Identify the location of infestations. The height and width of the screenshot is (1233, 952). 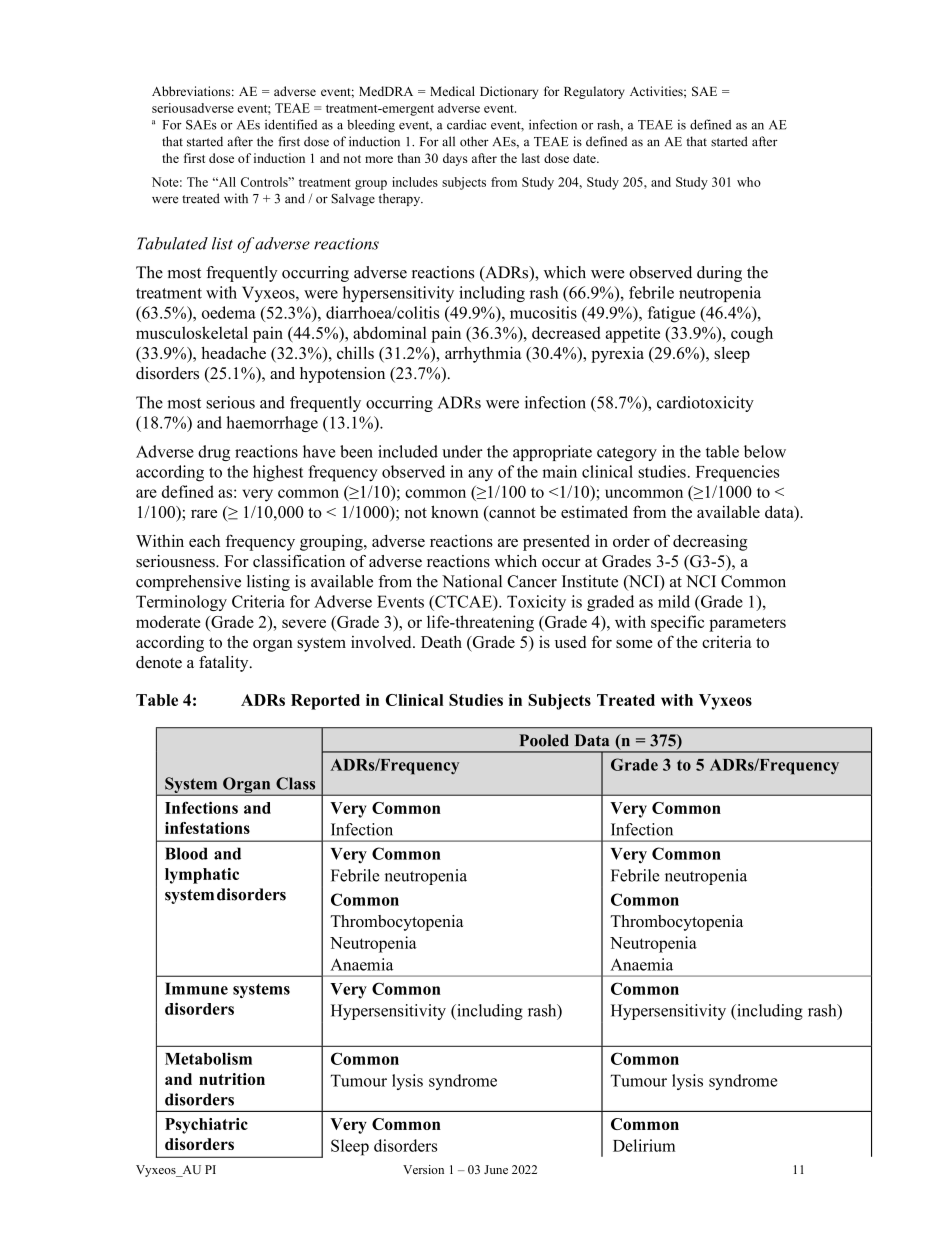
(207, 828).
